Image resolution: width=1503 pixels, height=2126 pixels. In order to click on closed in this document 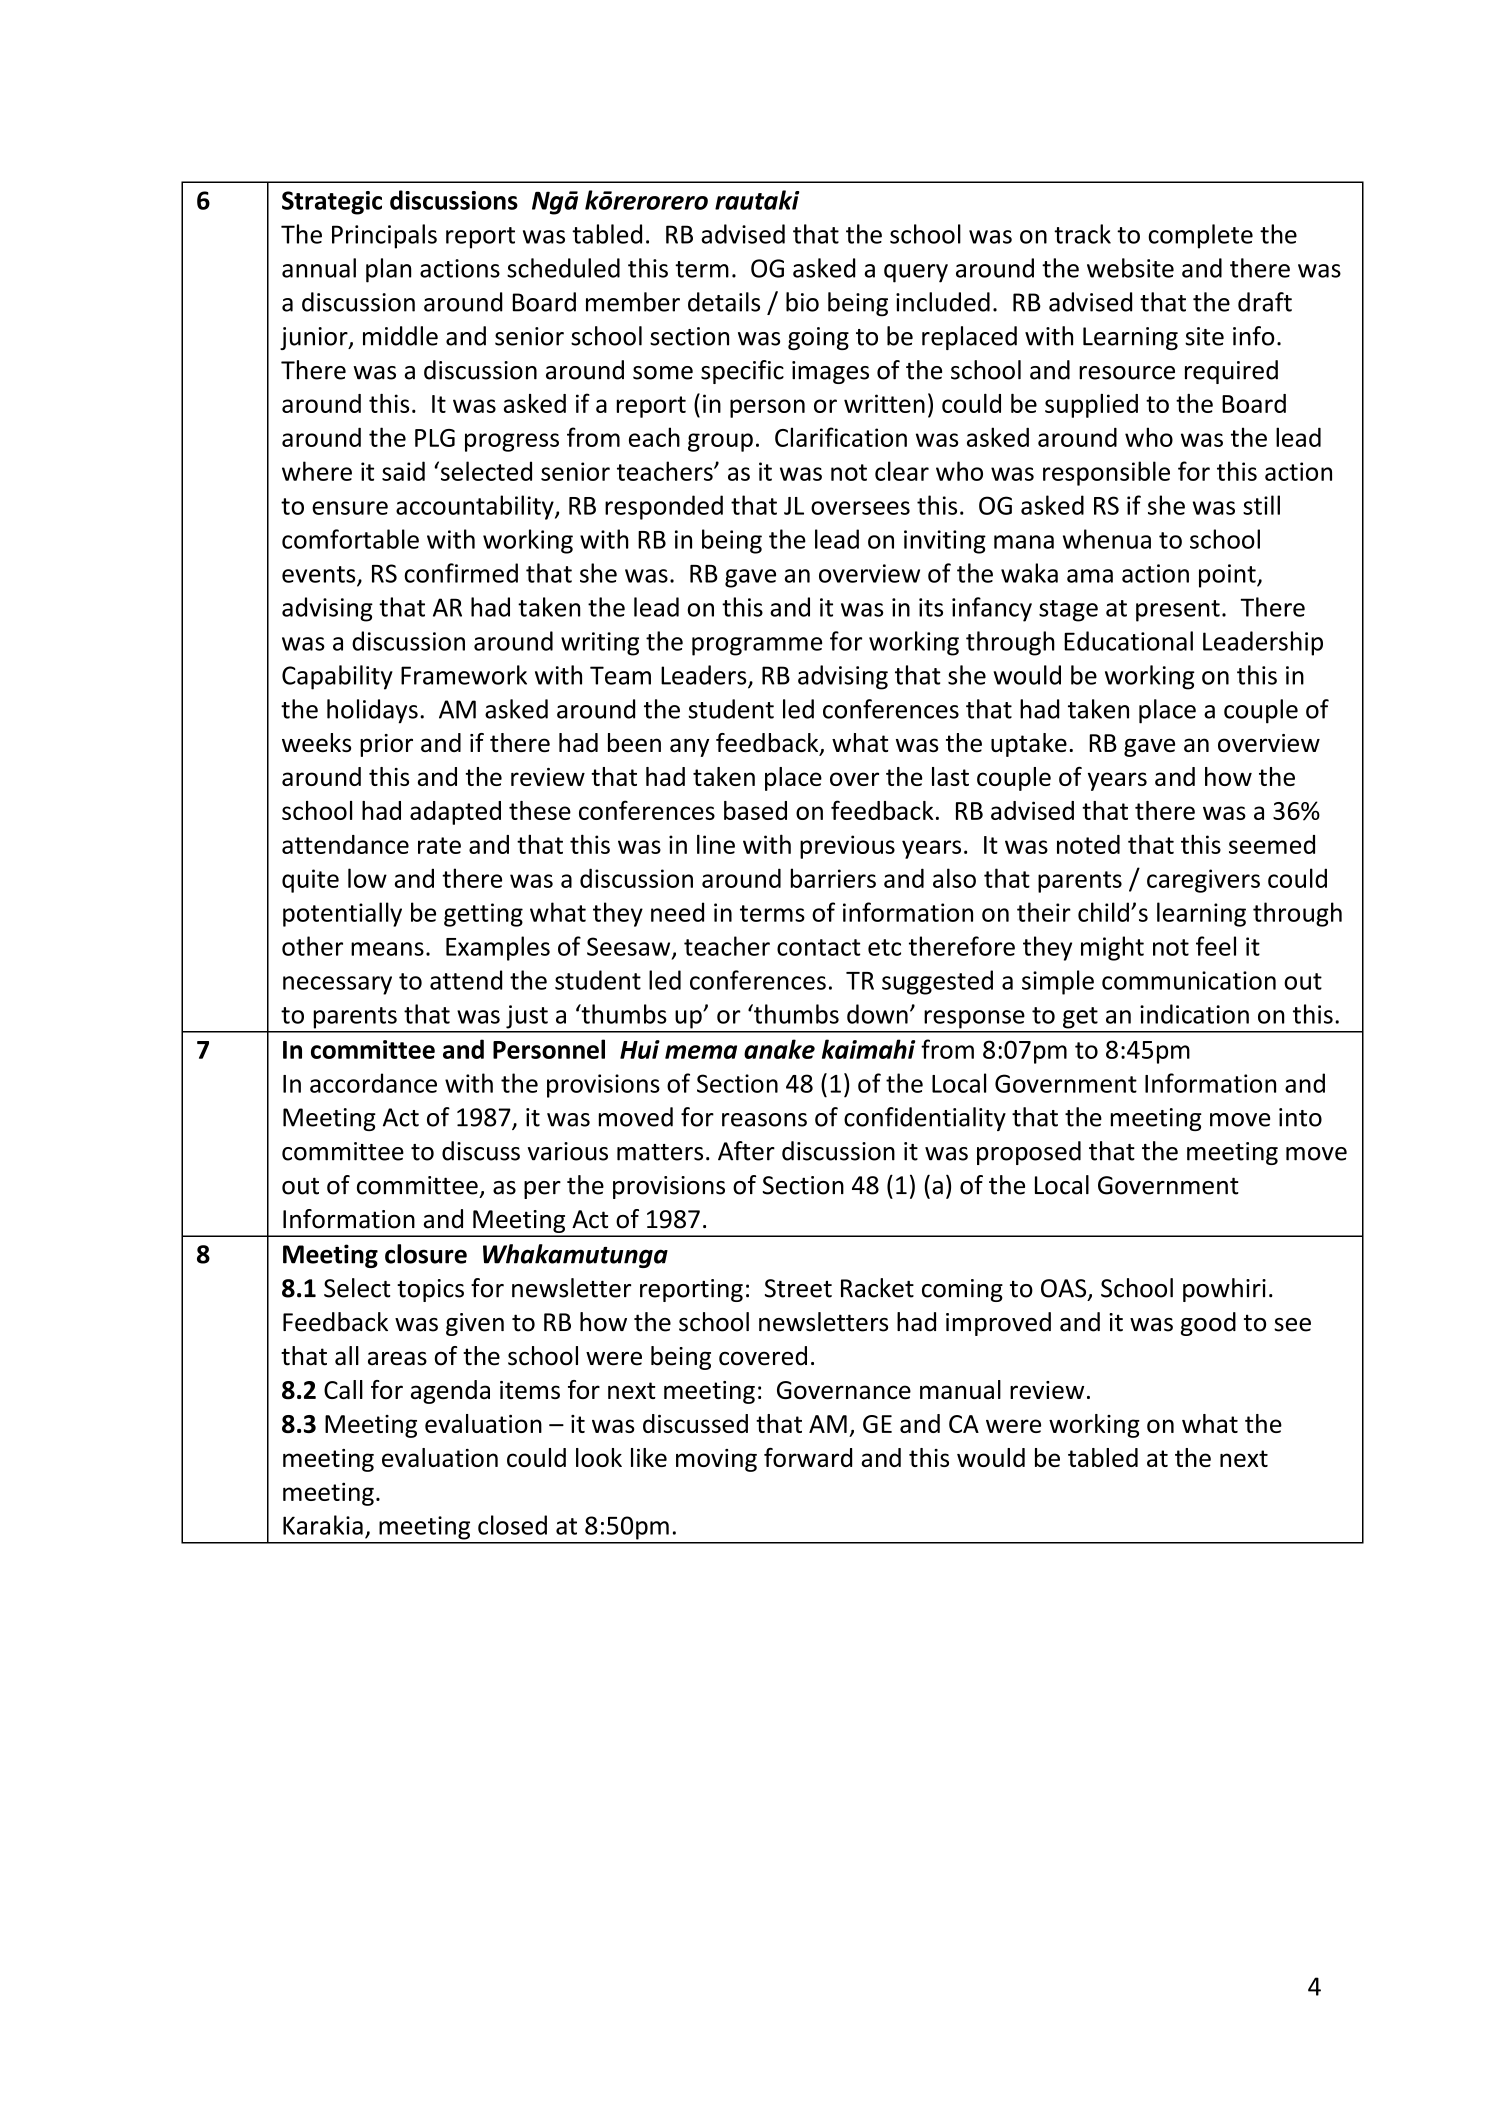, I will do `click(512, 1525)`.
